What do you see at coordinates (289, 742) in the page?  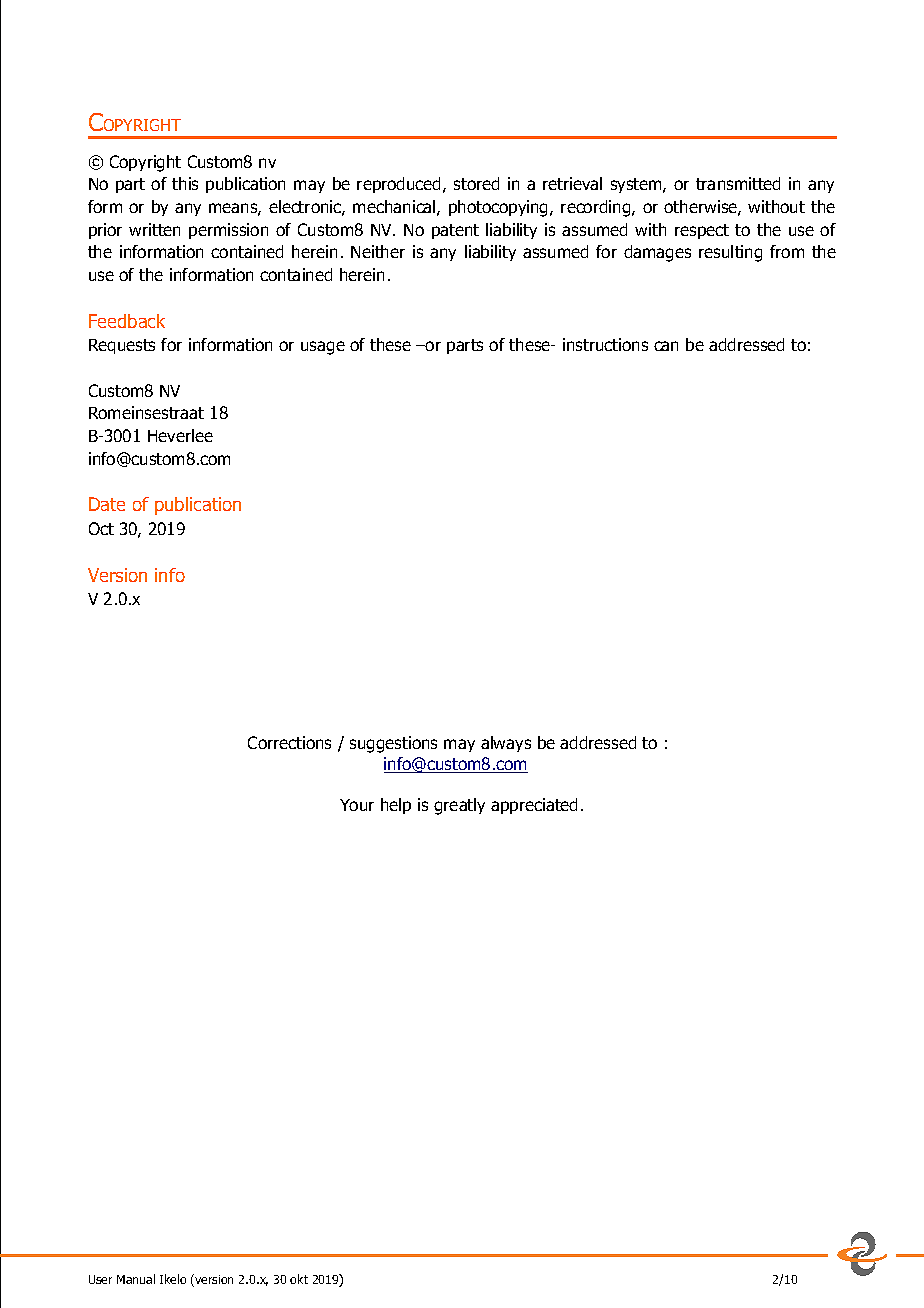 I see `Corrections` at bounding box center [289, 742].
